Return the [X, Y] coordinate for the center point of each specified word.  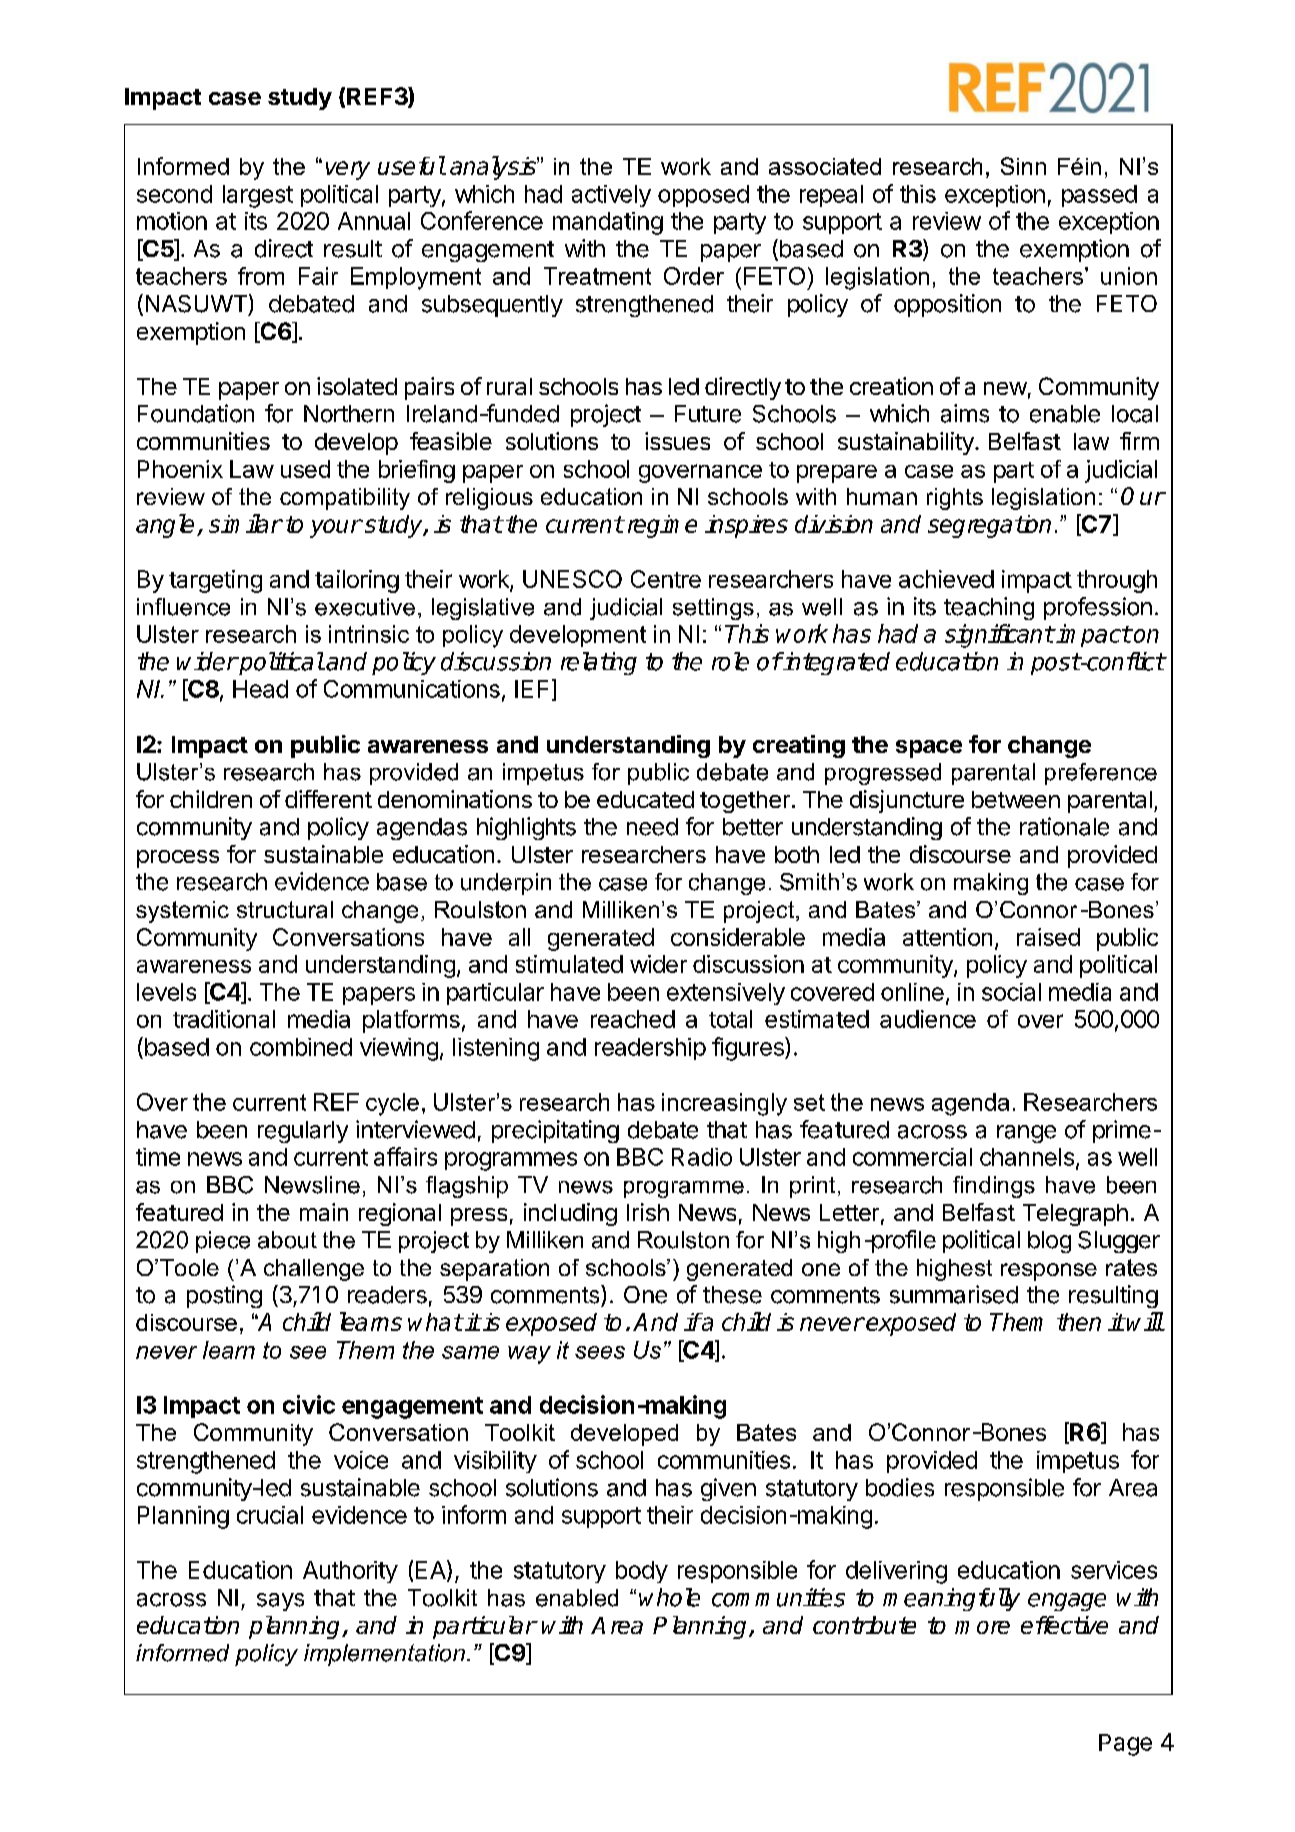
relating [599, 663]
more [982, 1627]
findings [994, 1187]
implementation [384, 1655]
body [642, 1572]
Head [260, 689]
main [324, 1212]
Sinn [1023, 166]
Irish [648, 1212]
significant [999, 636]
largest [258, 196]
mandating [608, 223]
